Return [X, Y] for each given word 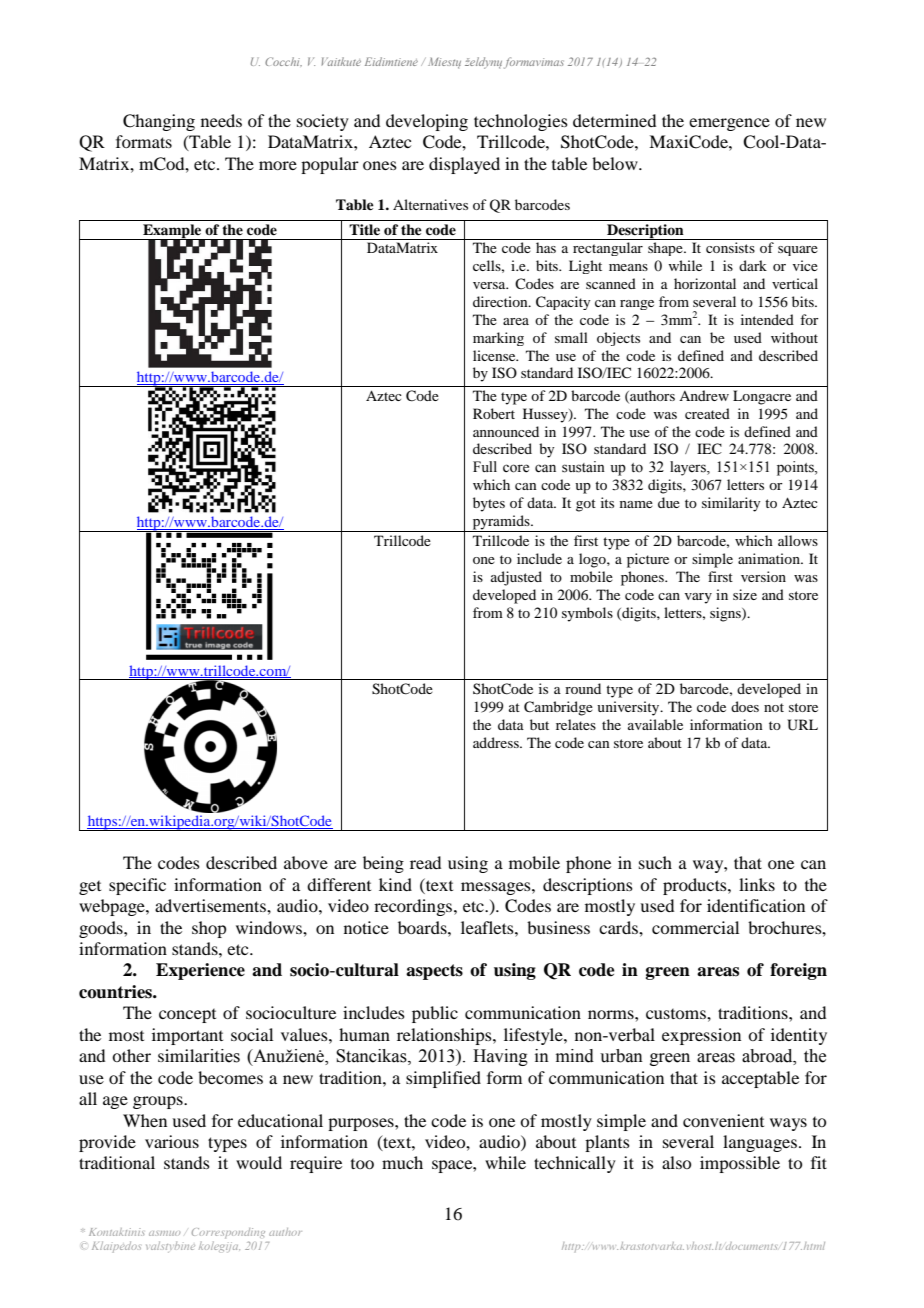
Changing [159, 122]
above [306, 862]
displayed [464, 165]
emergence [729, 124]
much [402, 1162]
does [745, 706]
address [497, 742]
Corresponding [228, 1233]
